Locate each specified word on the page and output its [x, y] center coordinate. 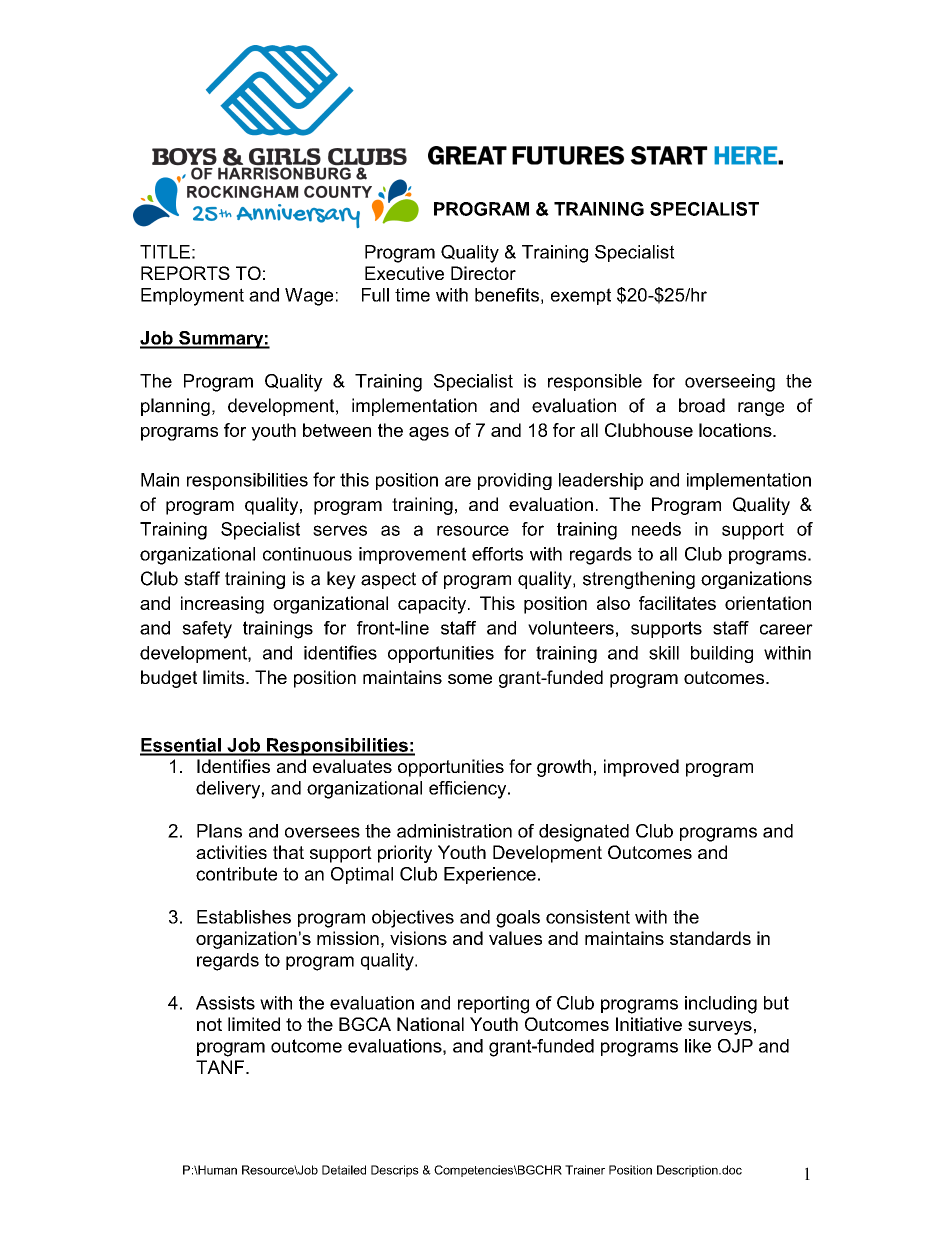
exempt [581, 296]
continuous [307, 554]
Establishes [244, 917]
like [698, 1046]
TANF [221, 1067]
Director [483, 273]
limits [225, 677]
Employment [192, 297]
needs [656, 529]
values [515, 938]
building [722, 654]
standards [710, 938]
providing [515, 481]
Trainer [585, 1170]
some [470, 679]
